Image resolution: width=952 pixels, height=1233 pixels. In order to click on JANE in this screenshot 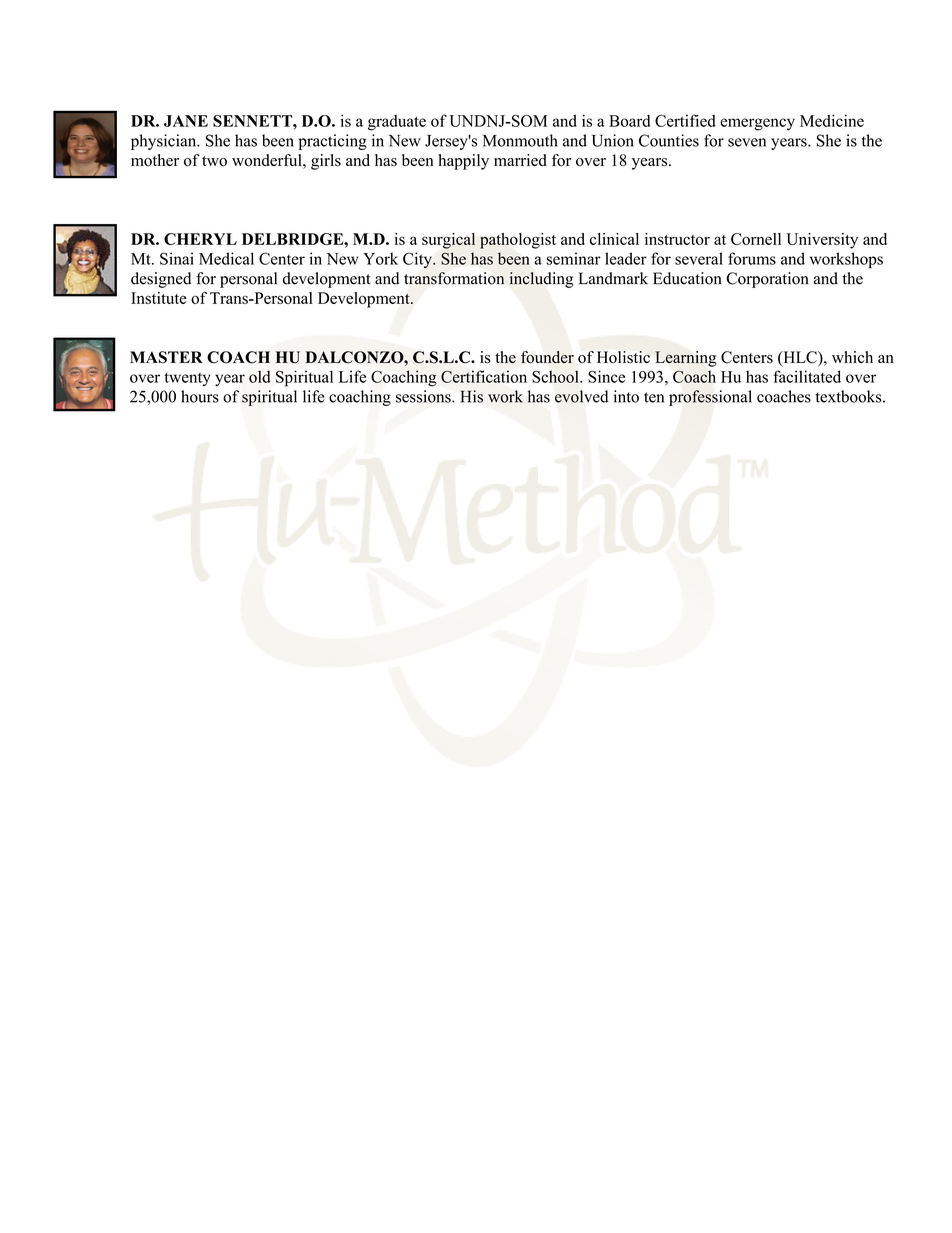, I will do `click(186, 121)`.
